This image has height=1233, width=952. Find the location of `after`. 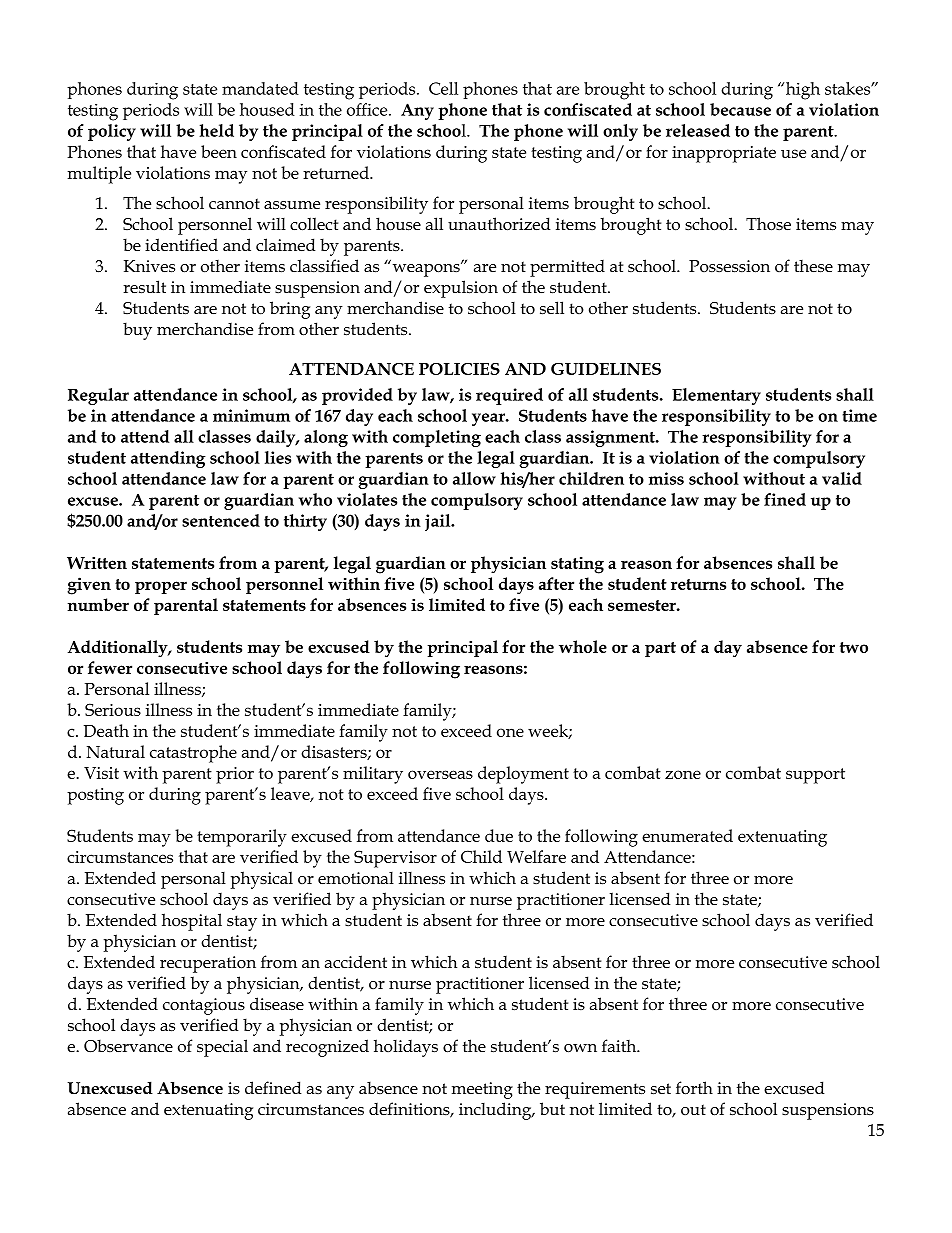

after is located at coordinates (556, 583).
